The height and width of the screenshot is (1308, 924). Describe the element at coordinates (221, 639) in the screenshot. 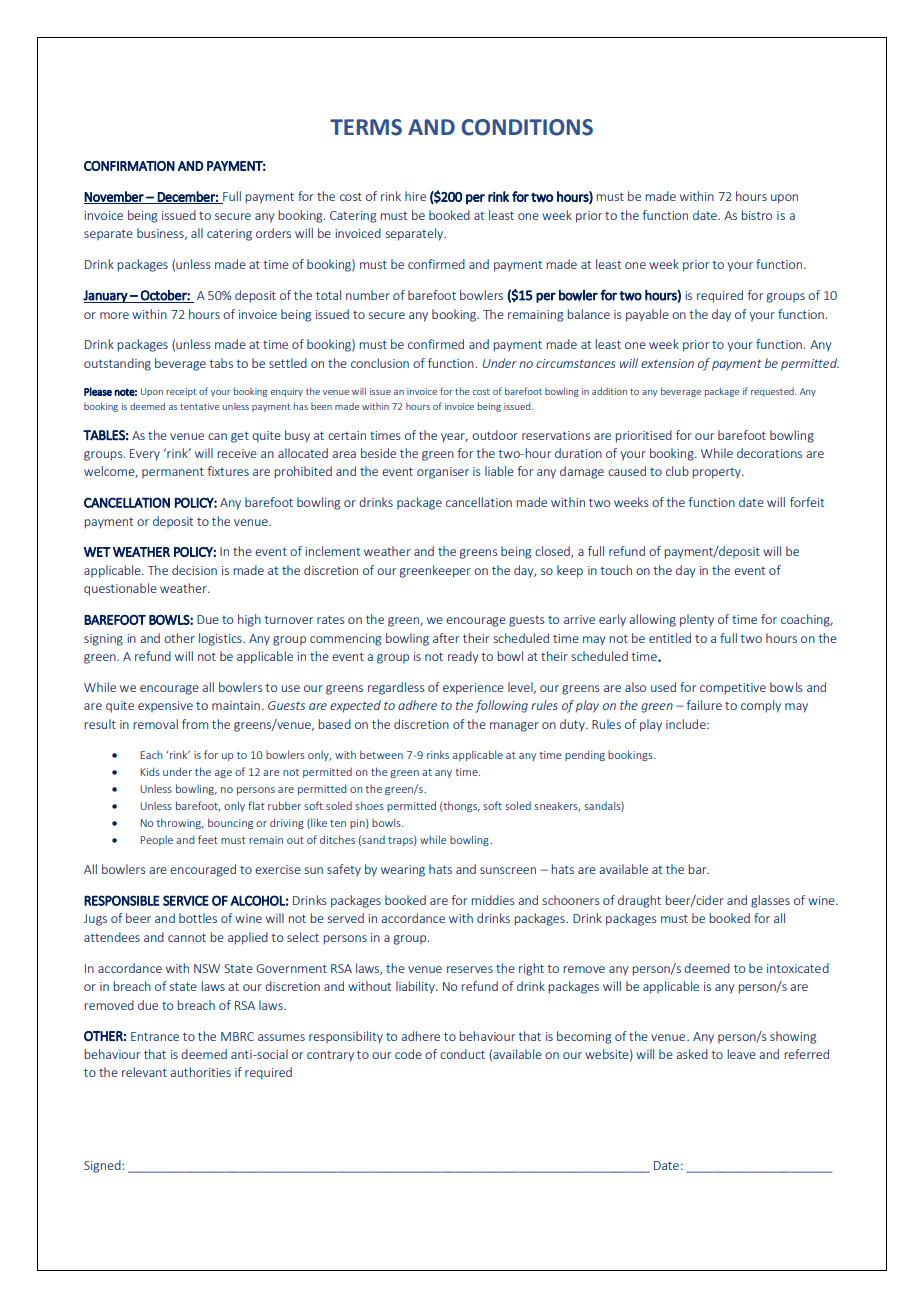

I see `logistics` at that location.
